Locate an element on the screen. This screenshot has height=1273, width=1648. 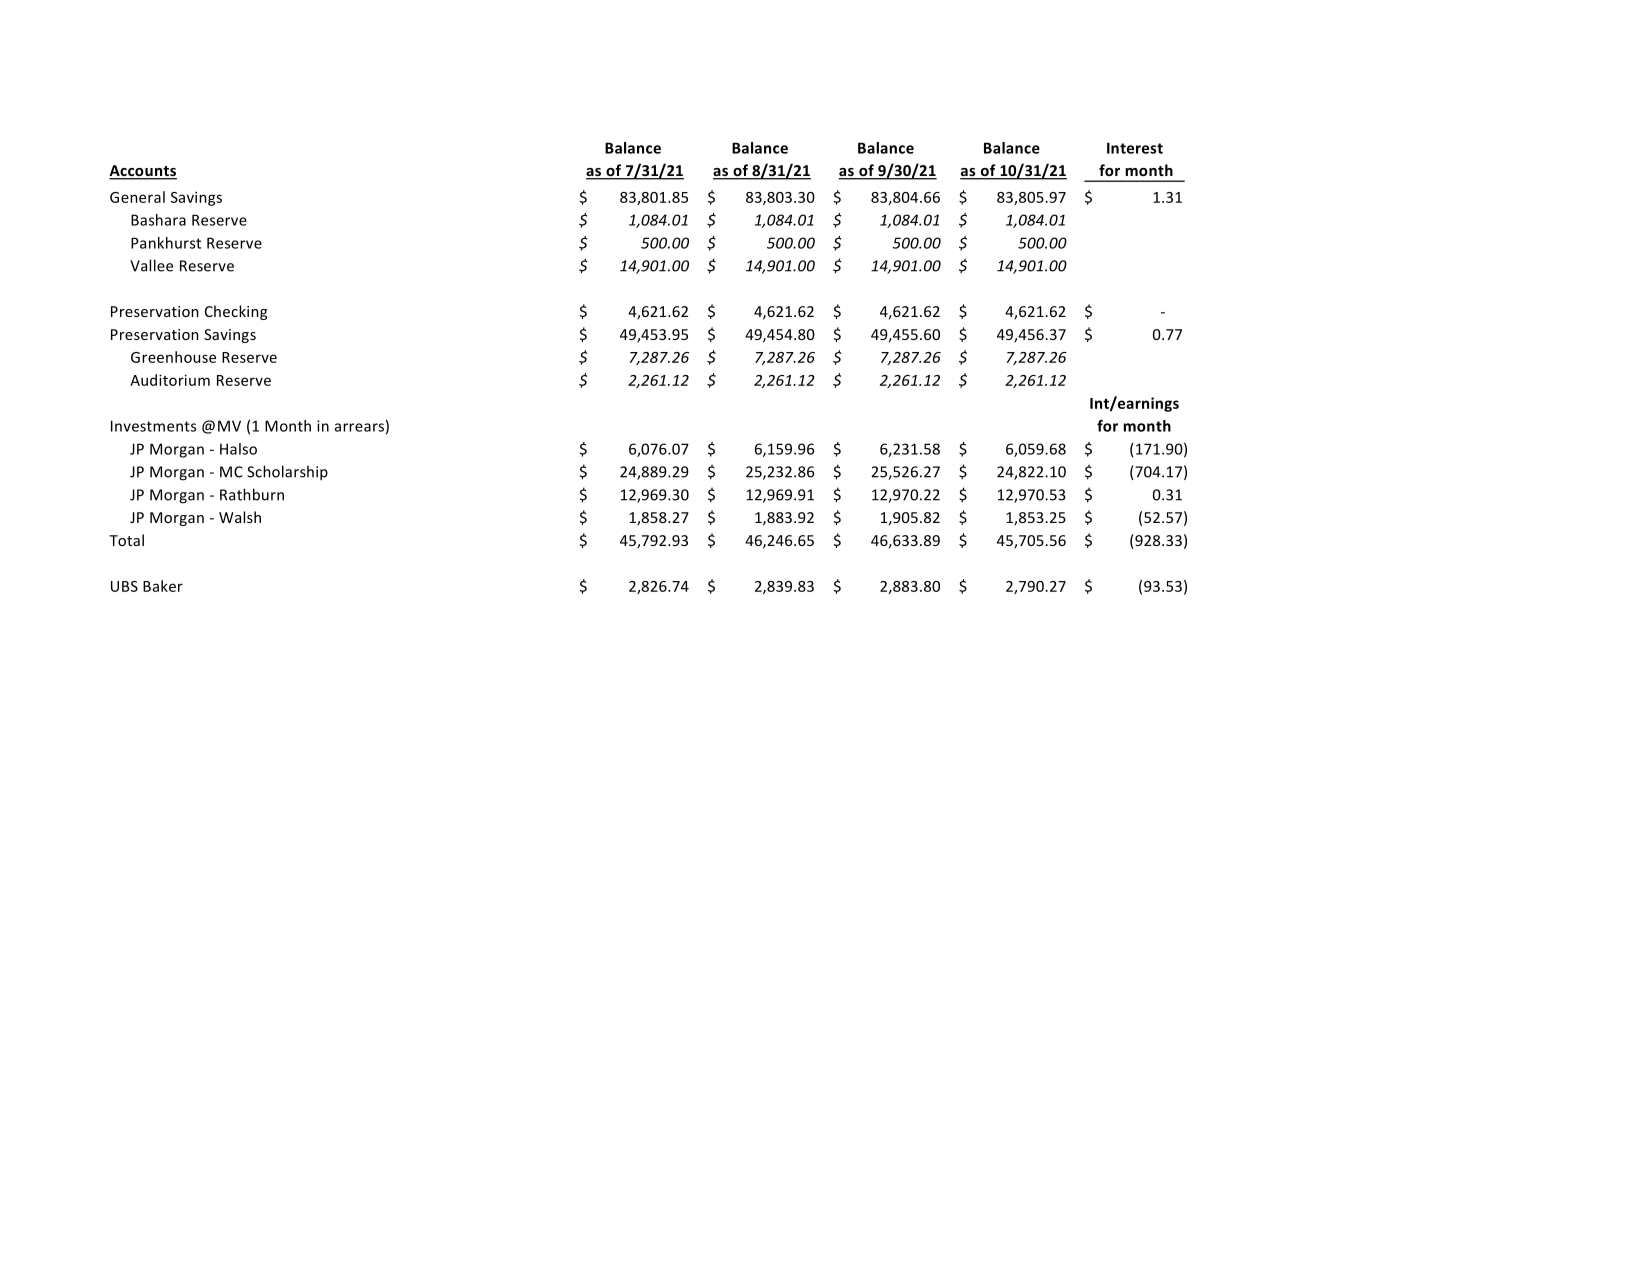
Interest is located at coordinates (1135, 148).
